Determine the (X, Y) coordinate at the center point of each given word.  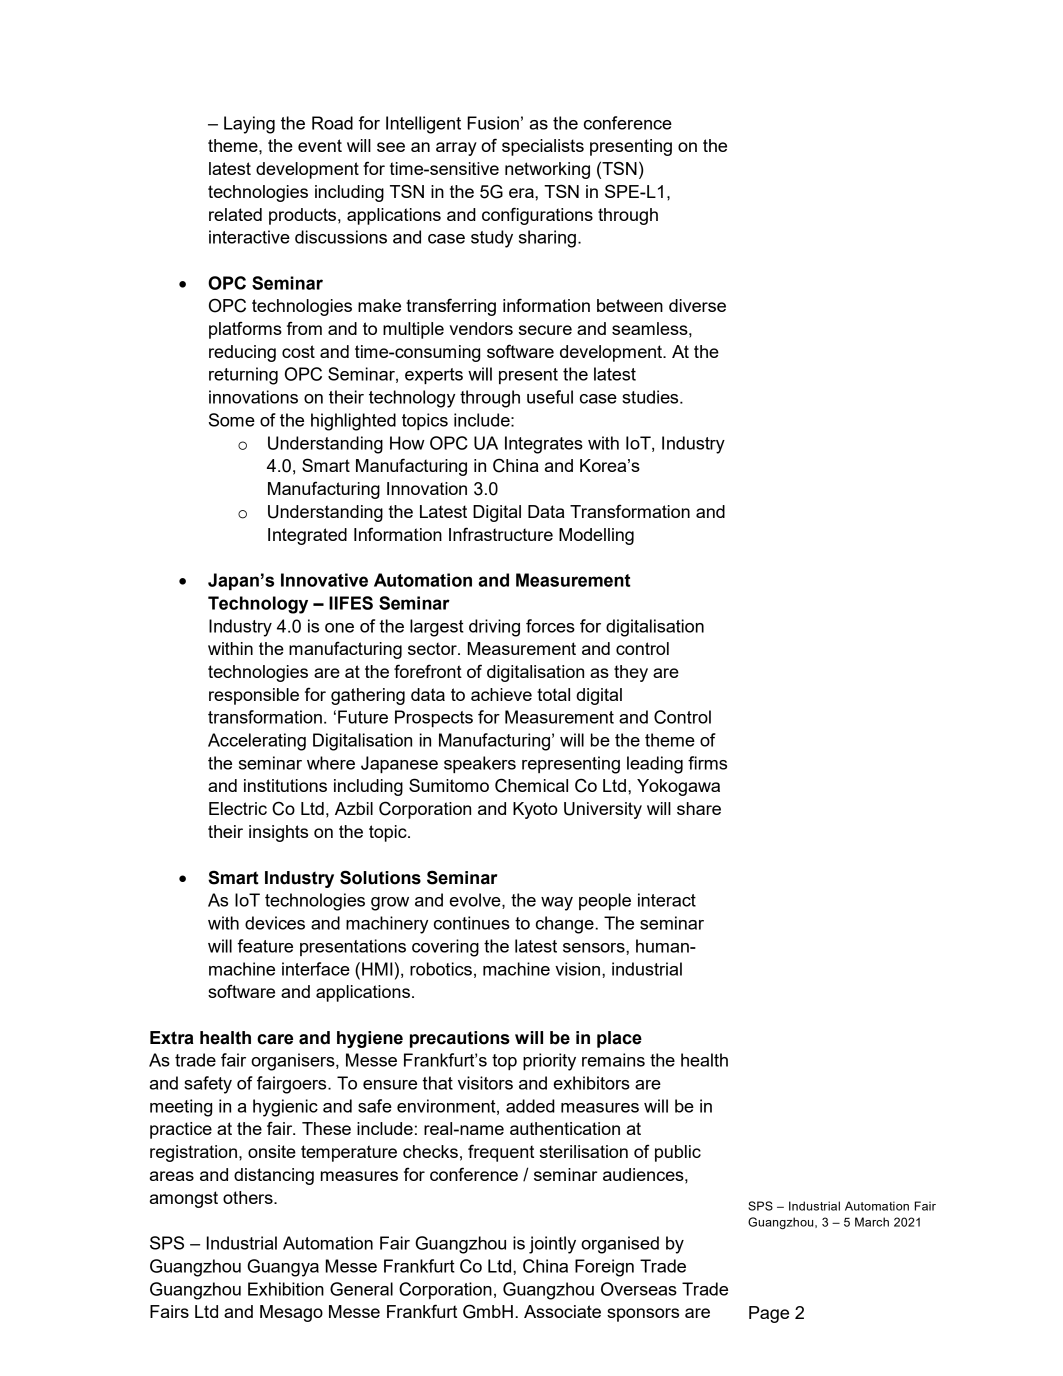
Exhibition (286, 1289)
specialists (543, 147)
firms (707, 763)
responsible (254, 696)
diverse (697, 305)
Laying (249, 125)
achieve (501, 694)
